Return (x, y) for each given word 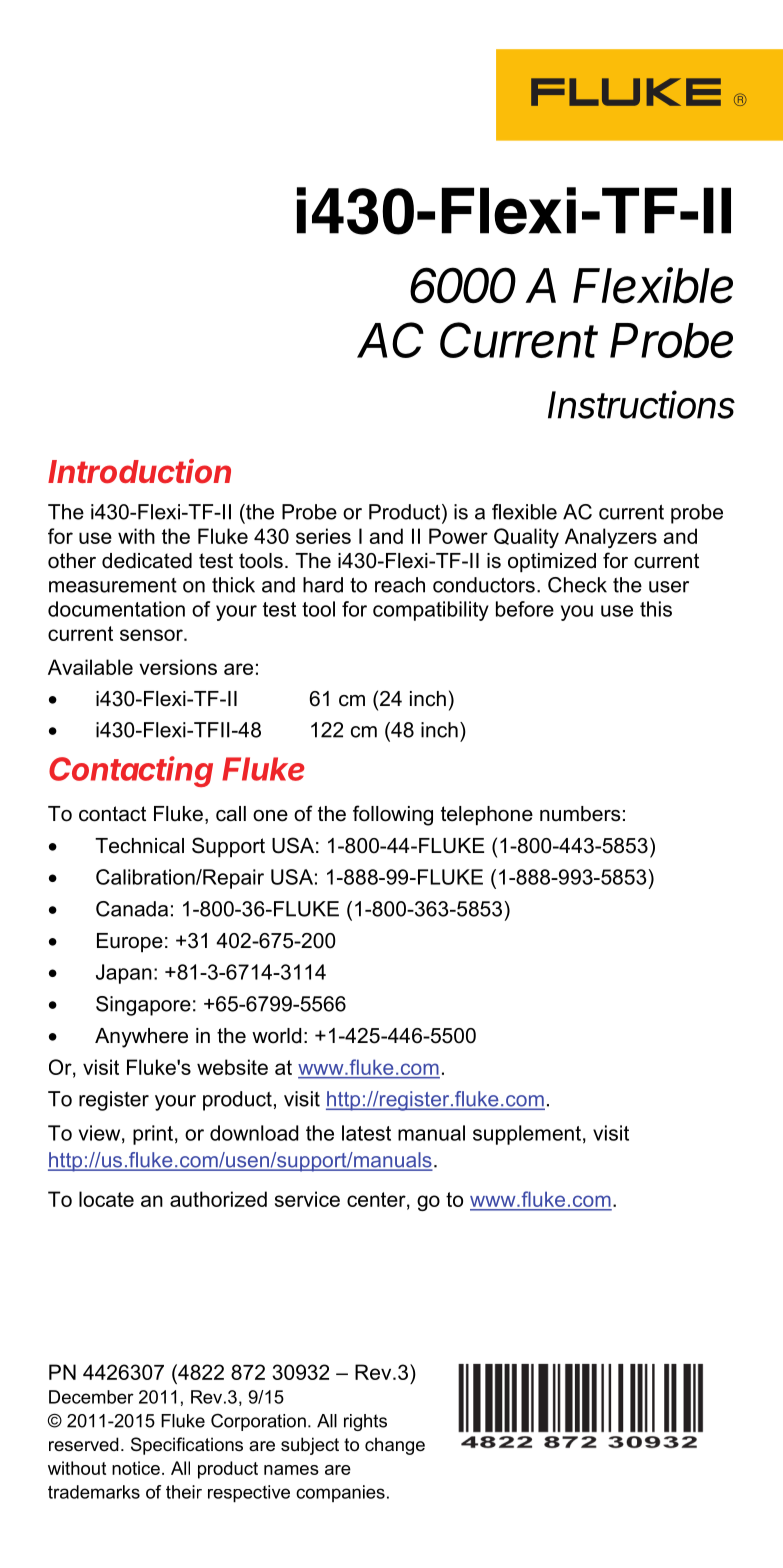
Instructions (641, 404)
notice (136, 1468)
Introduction (139, 471)
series (323, 536)
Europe (130, 942)
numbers (580, 814)
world (276, 1036)
